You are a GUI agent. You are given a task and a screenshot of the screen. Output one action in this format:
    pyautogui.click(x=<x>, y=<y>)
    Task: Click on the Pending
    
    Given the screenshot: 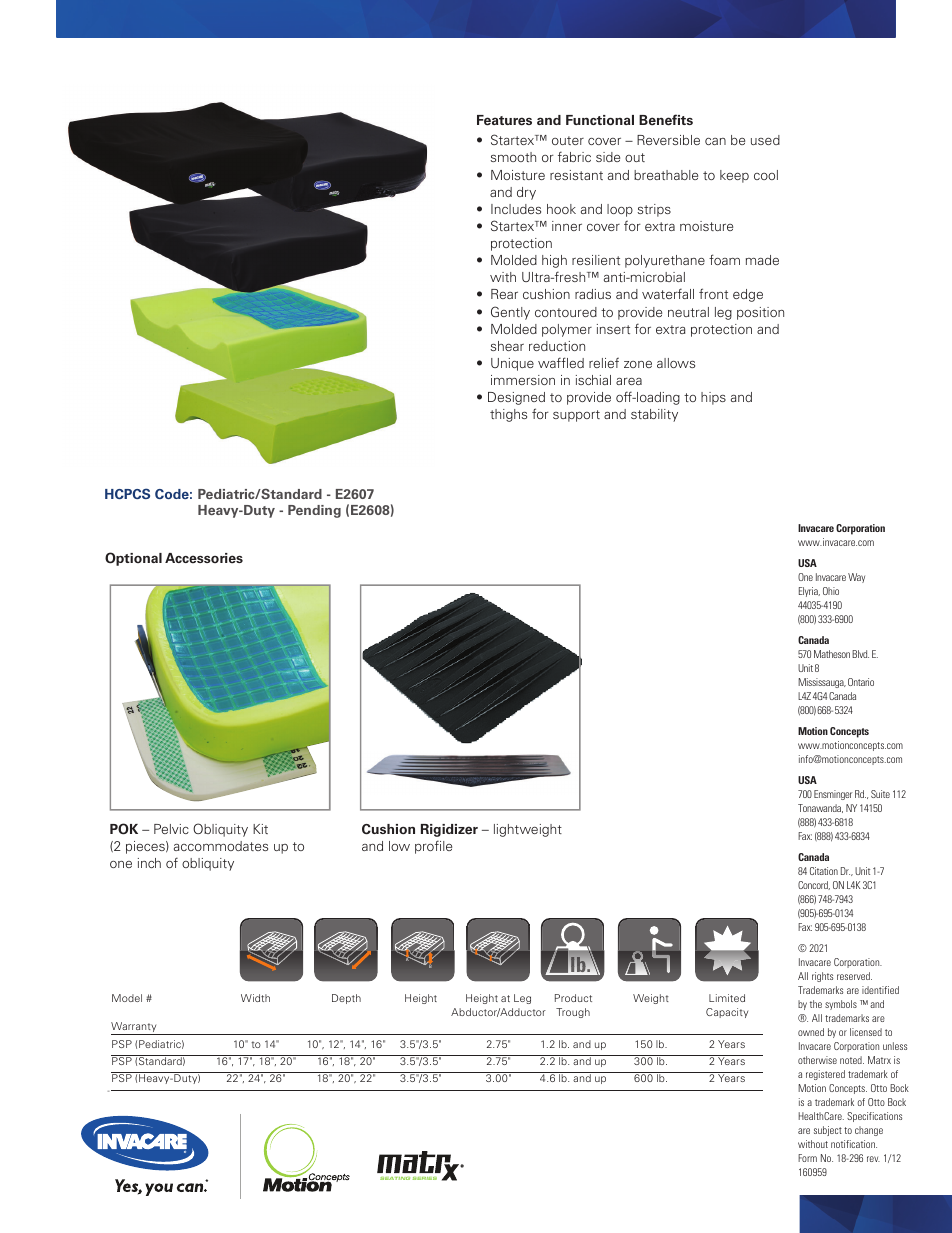 What is the action you would take?
    pyautogui.click(x=314, y=511)
